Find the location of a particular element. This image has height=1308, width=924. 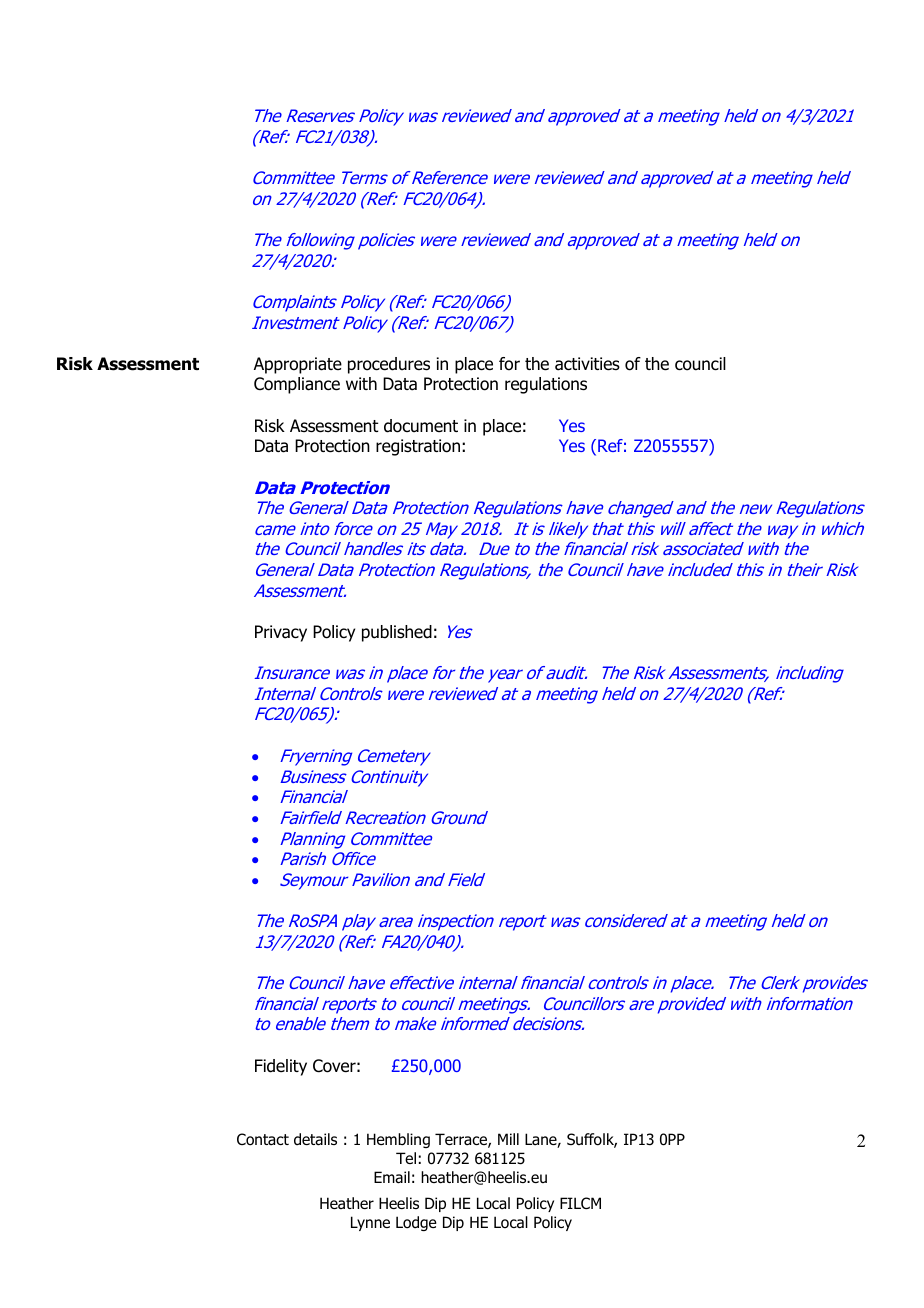

document is located at coordinates (421, 426).
